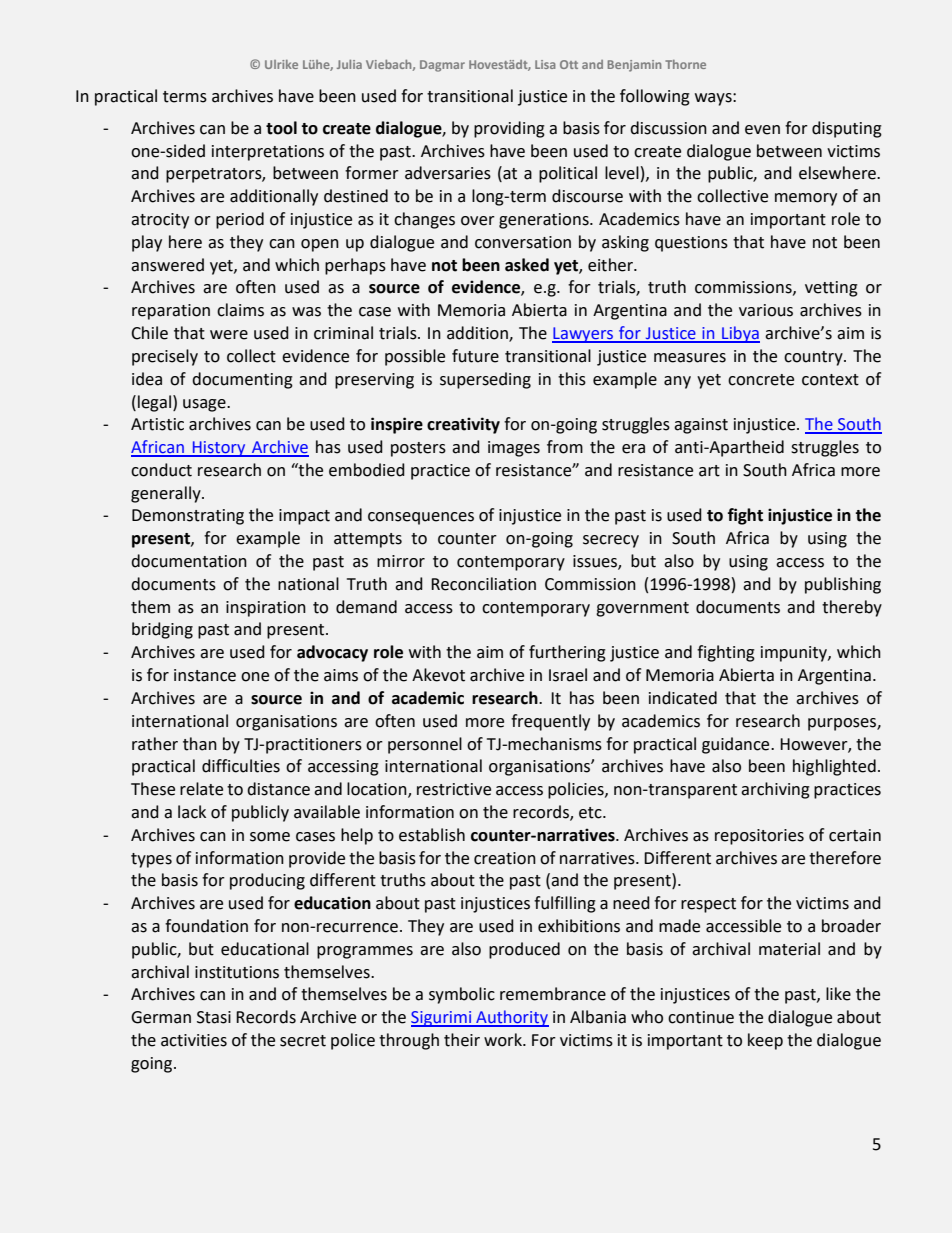  Describe the element at coordinates (765, 1041) in the screenshot. I see `keep` at that location.
